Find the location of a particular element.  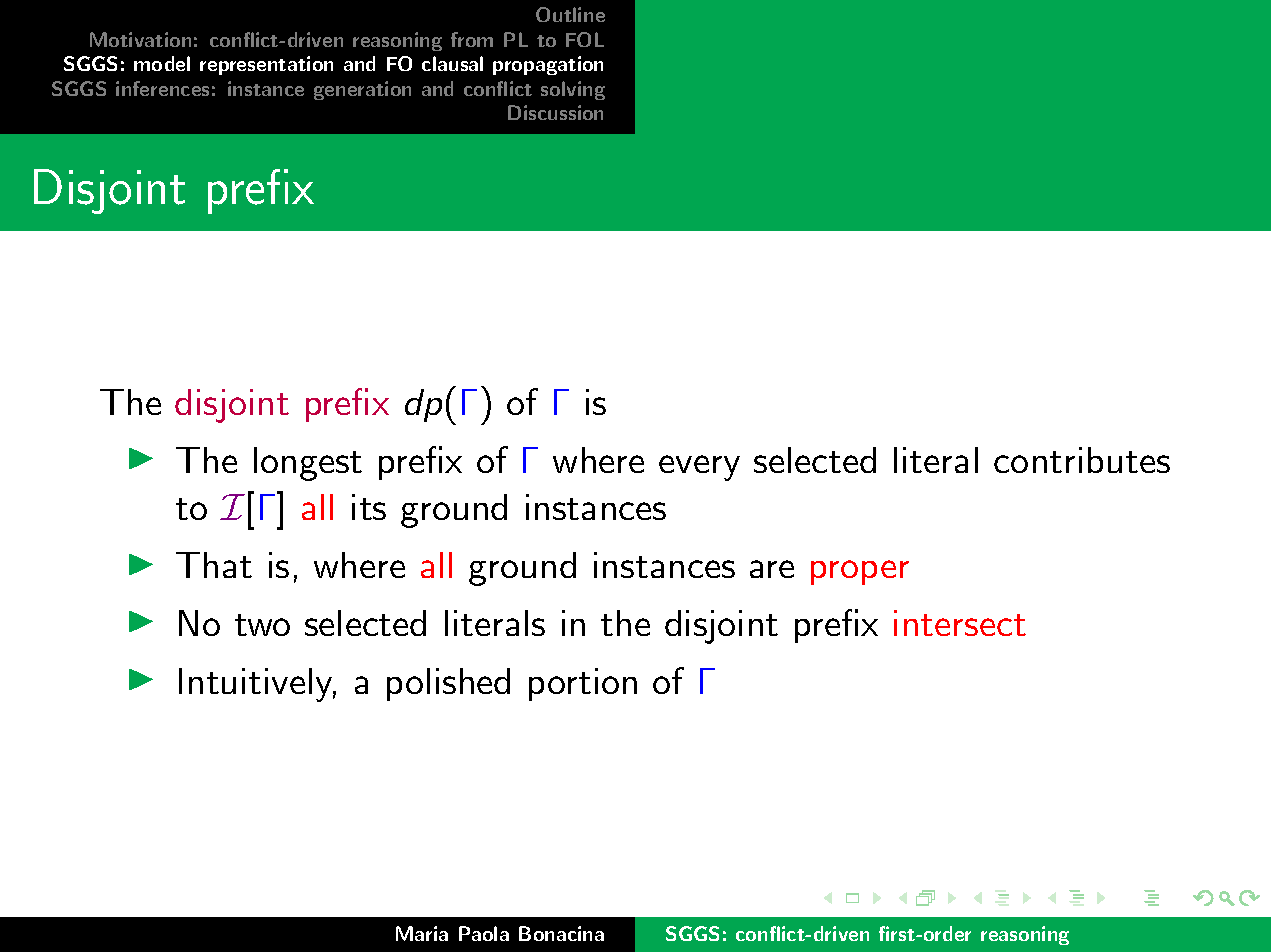

longest is located at coordinates (308, 464).
